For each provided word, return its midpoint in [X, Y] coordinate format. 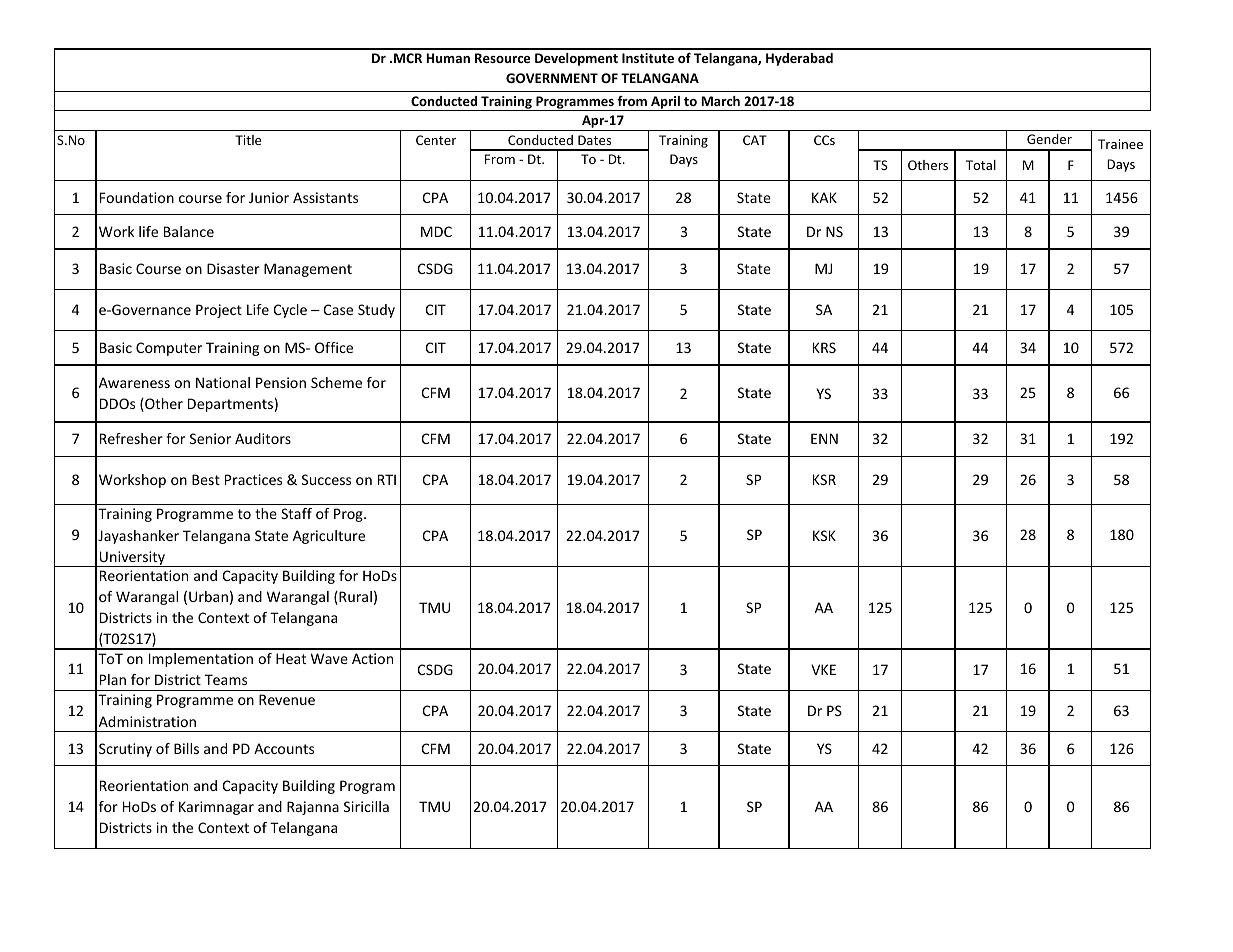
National [223, 382]
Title [248, 140]
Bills [186, 748]
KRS [824, 347]
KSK [824, 535]
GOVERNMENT [552, 78]
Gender [1049, 139]
